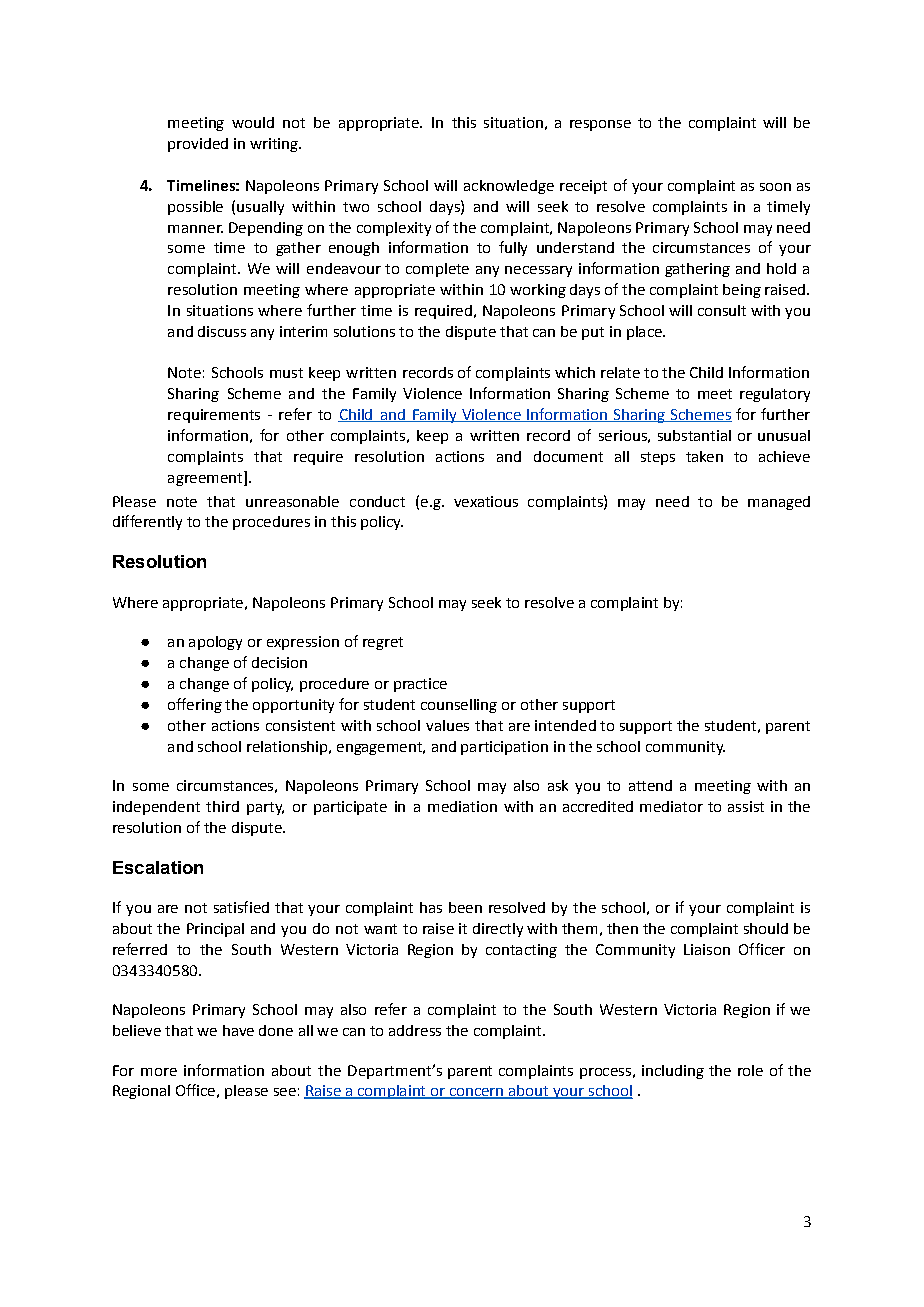  Describe the element at coordinates (650, 785) in the screenshot. I see `attend` at that location.
